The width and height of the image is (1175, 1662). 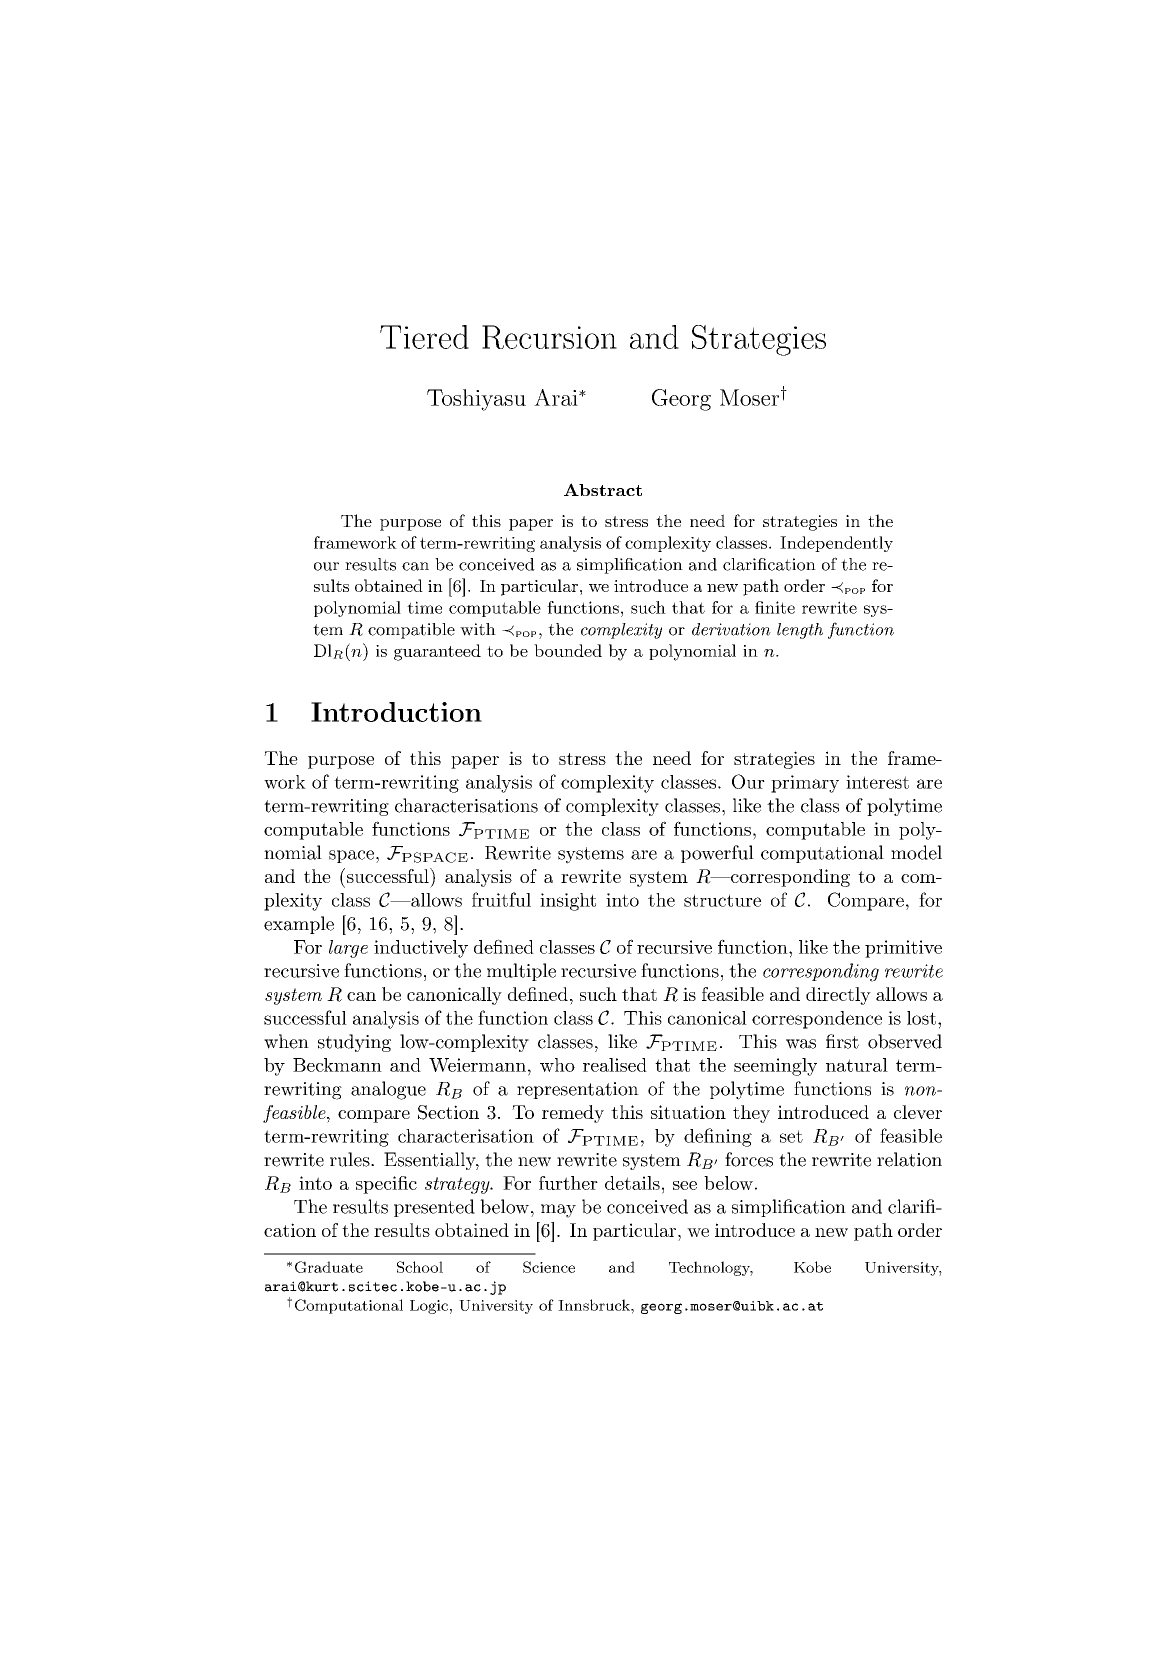 What do you see at coordinates (549, 337) in the image?
I see `Recursion` at bounding box center [549, 337].
